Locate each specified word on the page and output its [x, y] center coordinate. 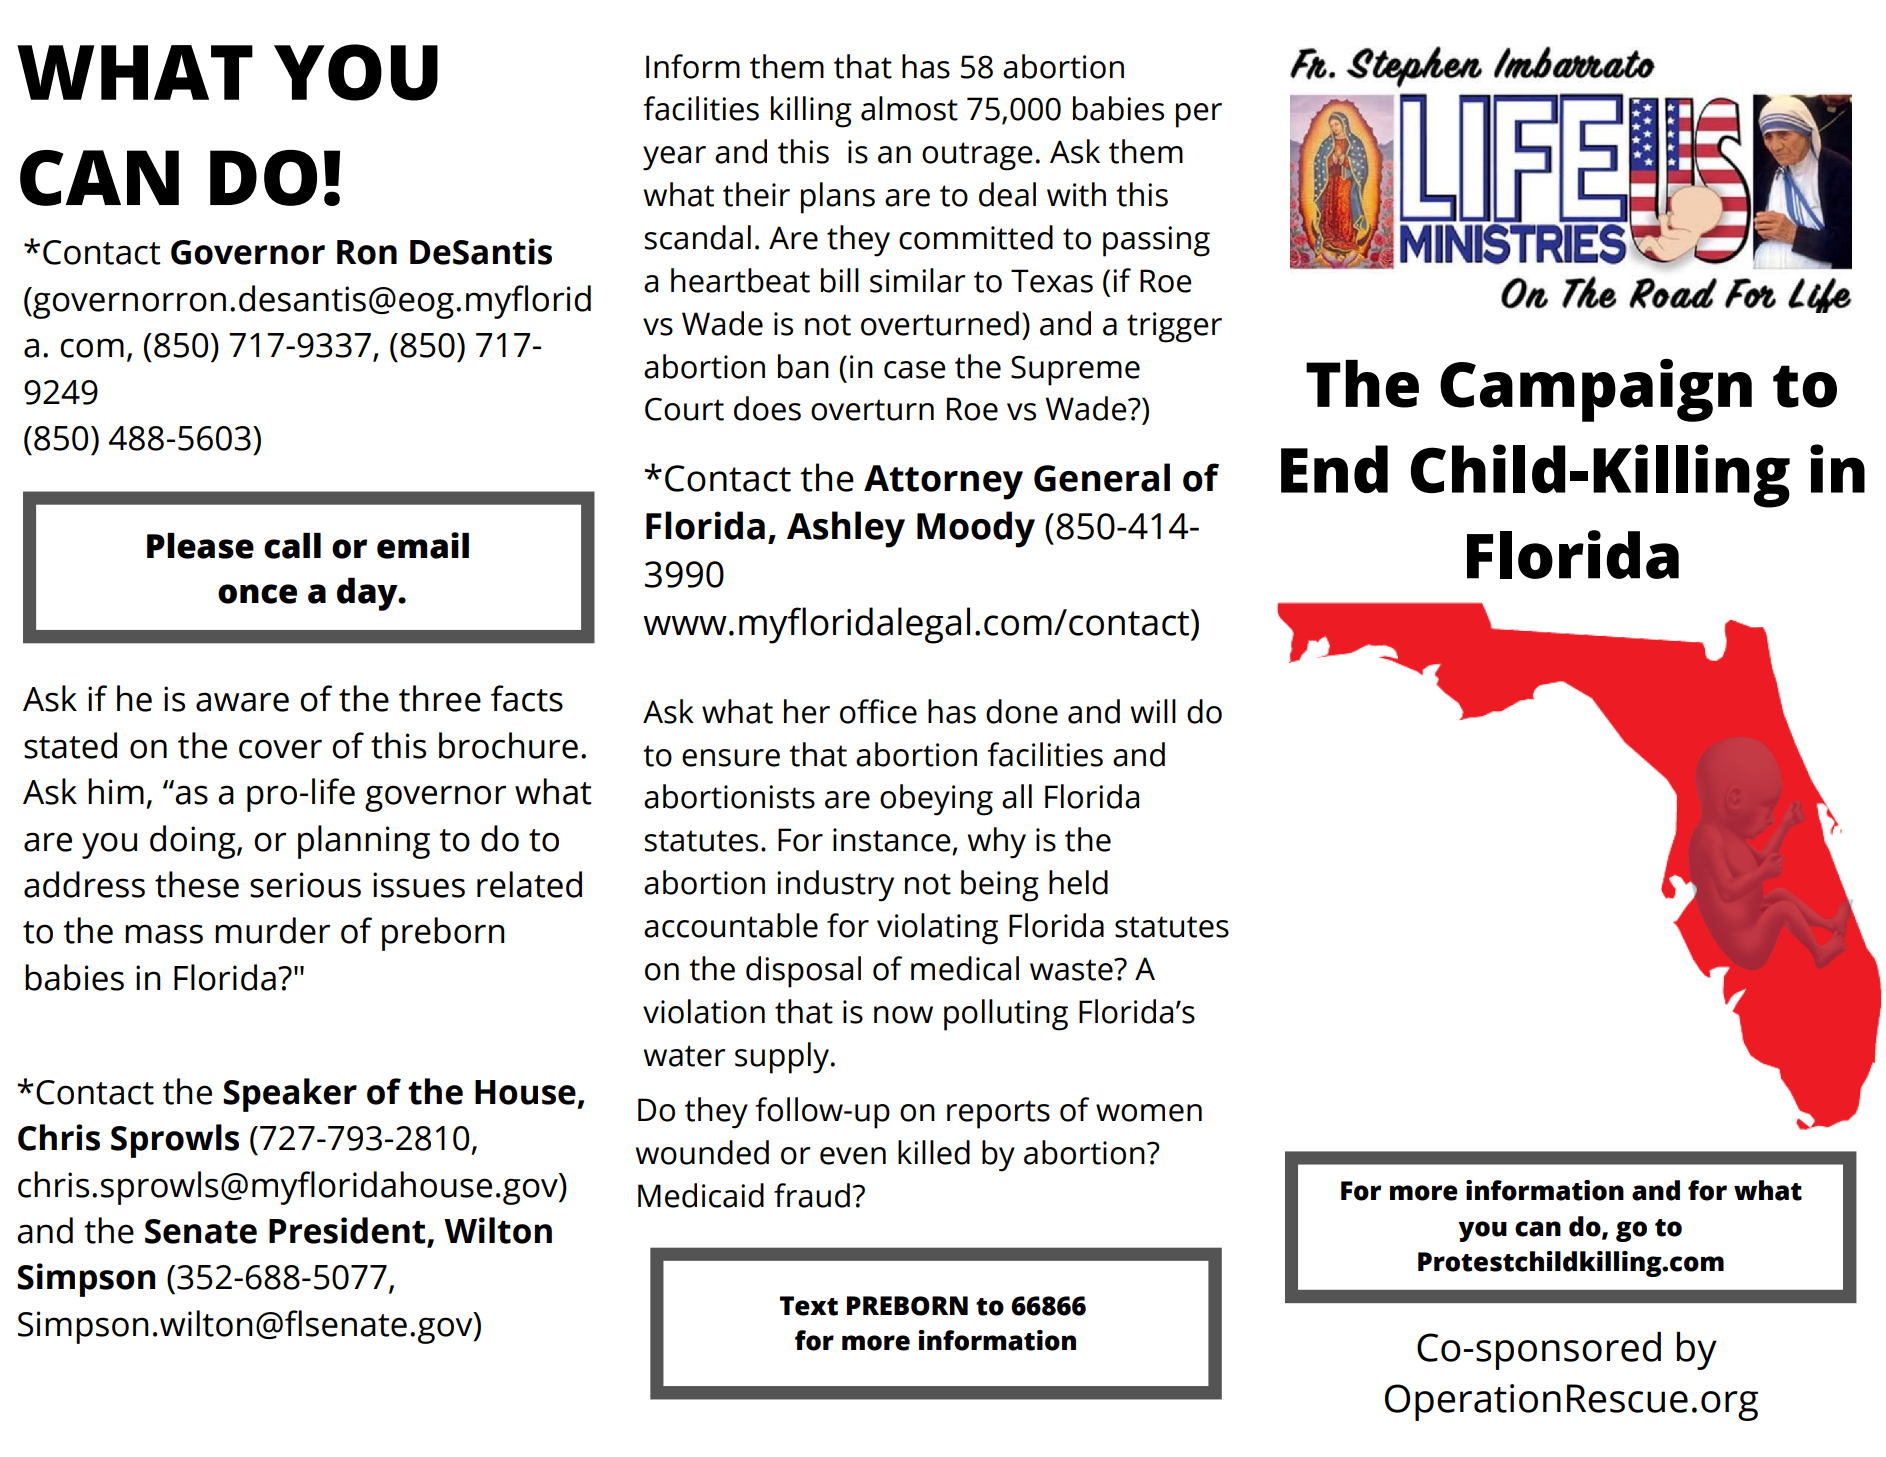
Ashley [846, 529]
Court [684, 409]
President [348, 1231]
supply [782, 1058]
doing [194, 842]
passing [1156, 241]
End [1334, 469]
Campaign [1596, 390]
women [1149, 1113]
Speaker [290, 1095]
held [1078, 882]
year [674, 158]
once [257, 594]
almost [909, 108]
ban [803, 366]
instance [892, 840]
